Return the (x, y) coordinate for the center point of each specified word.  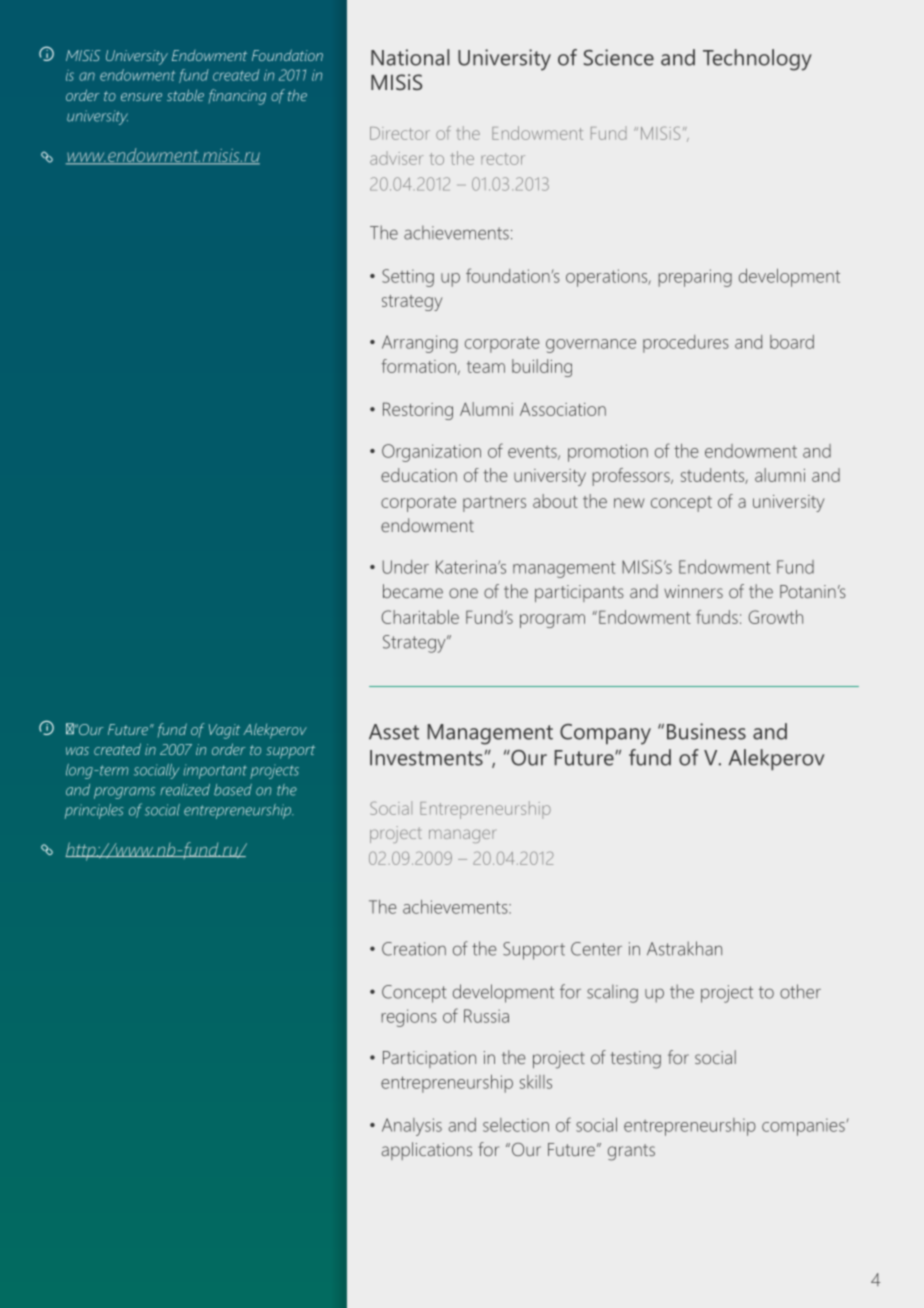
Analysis (412, 1127)
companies (803, 1127)
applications (427, 1151)
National (410, 57)
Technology (757, 60)
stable (185, 95)
